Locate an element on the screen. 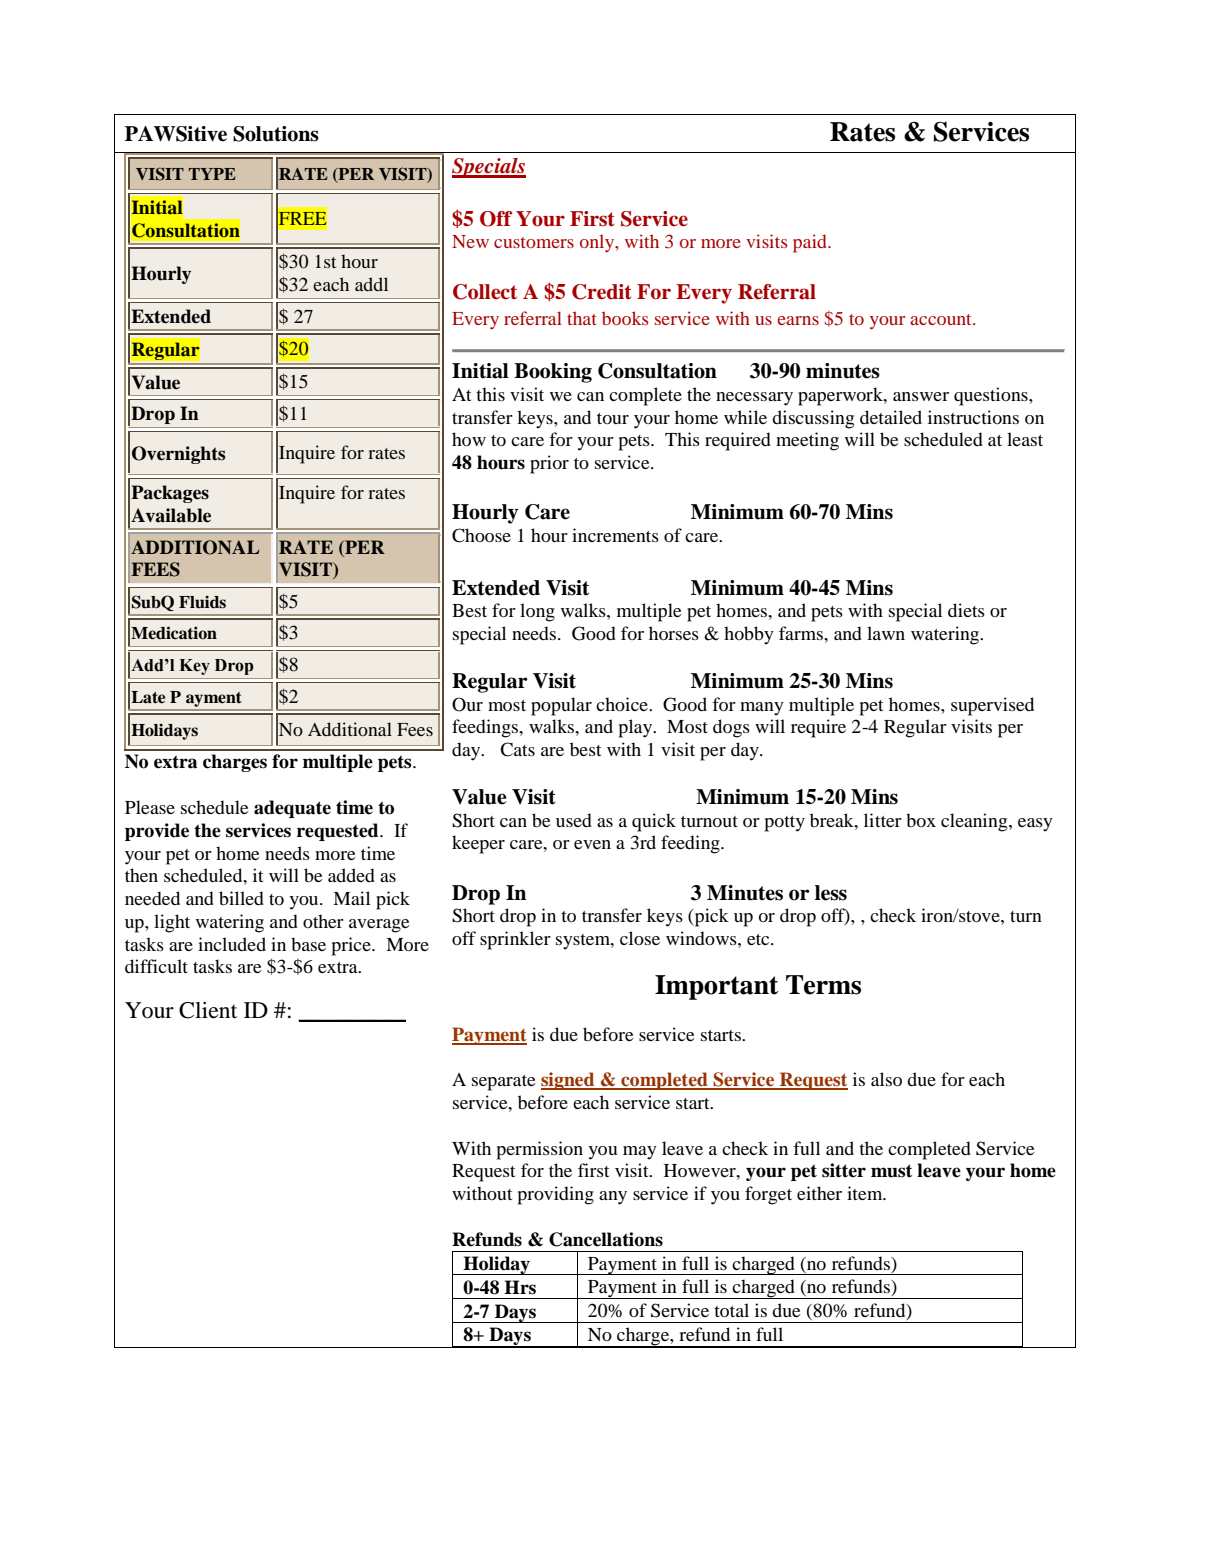 The width and height of the screenshot is (1211, 1568). paid is located at coordinates (811, 243).
